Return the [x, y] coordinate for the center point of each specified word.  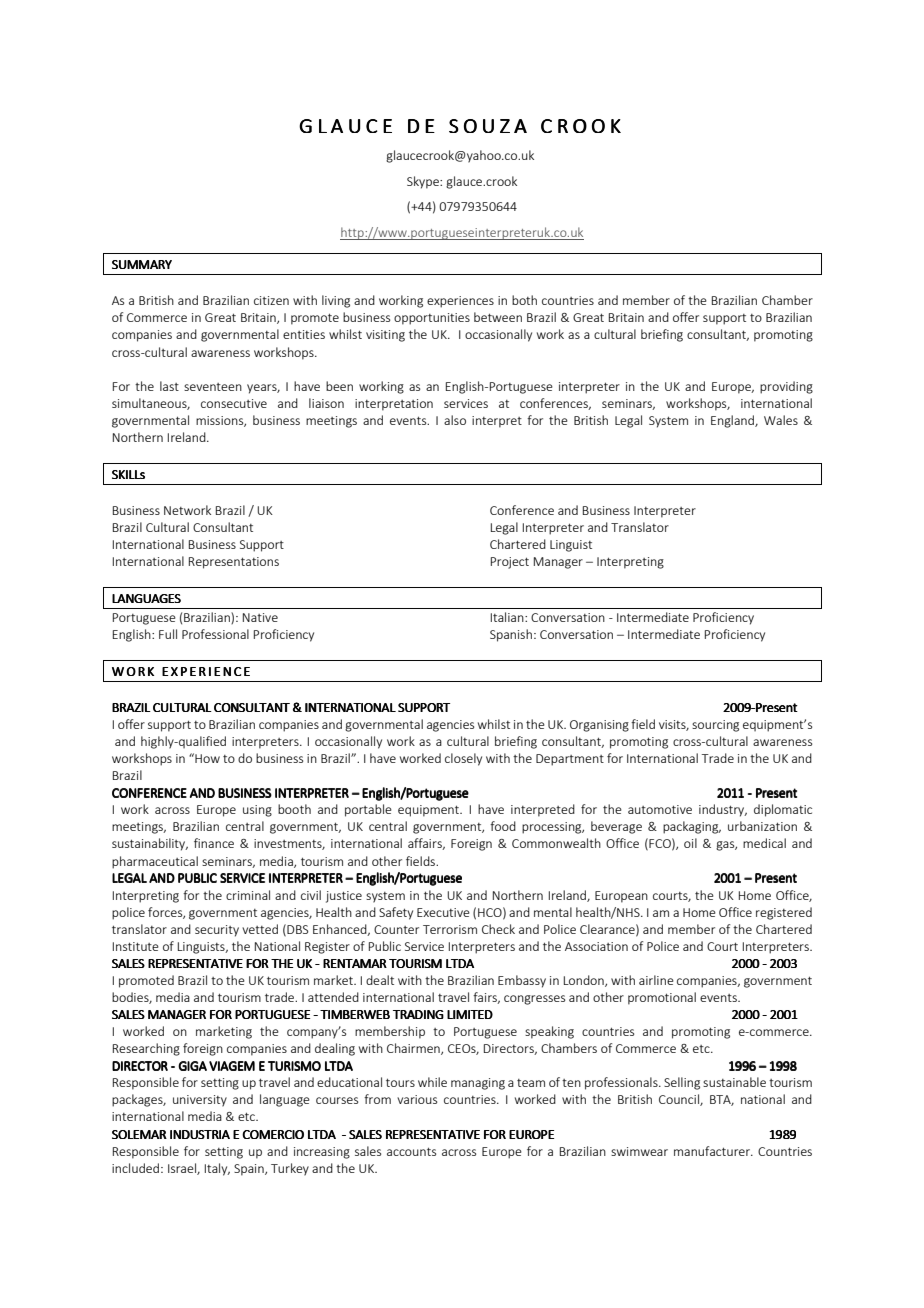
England [733, 421]
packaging [692, 827]
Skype [424, 182]
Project [510, 563]
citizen [271, 300]
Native [260, 617]
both [524, 300]
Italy [217, 1169]
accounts [411, 1151]
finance [214, 843]
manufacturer [713, 1151]
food [503, 826]
